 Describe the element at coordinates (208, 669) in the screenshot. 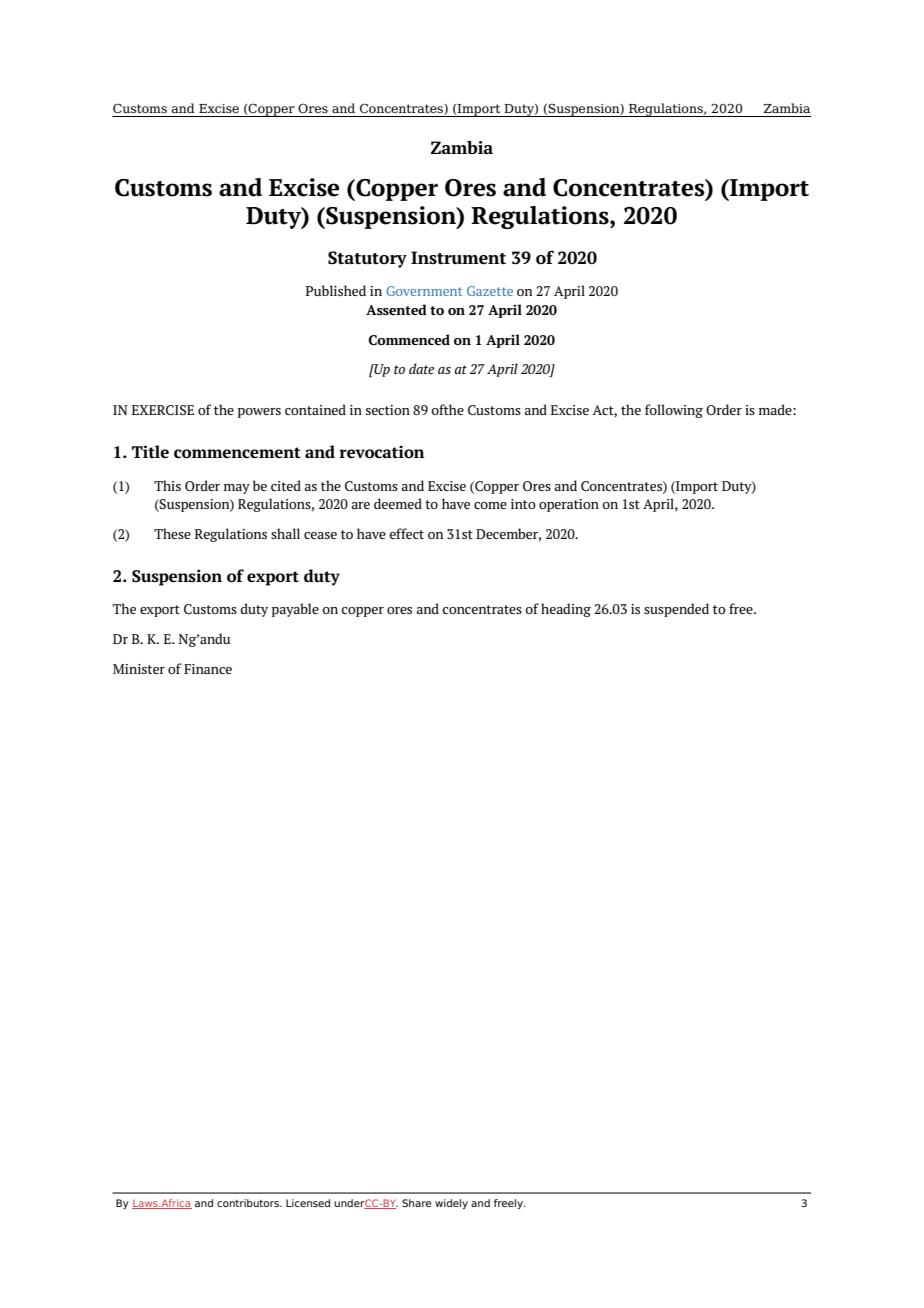

I see `Finance` at that location.
